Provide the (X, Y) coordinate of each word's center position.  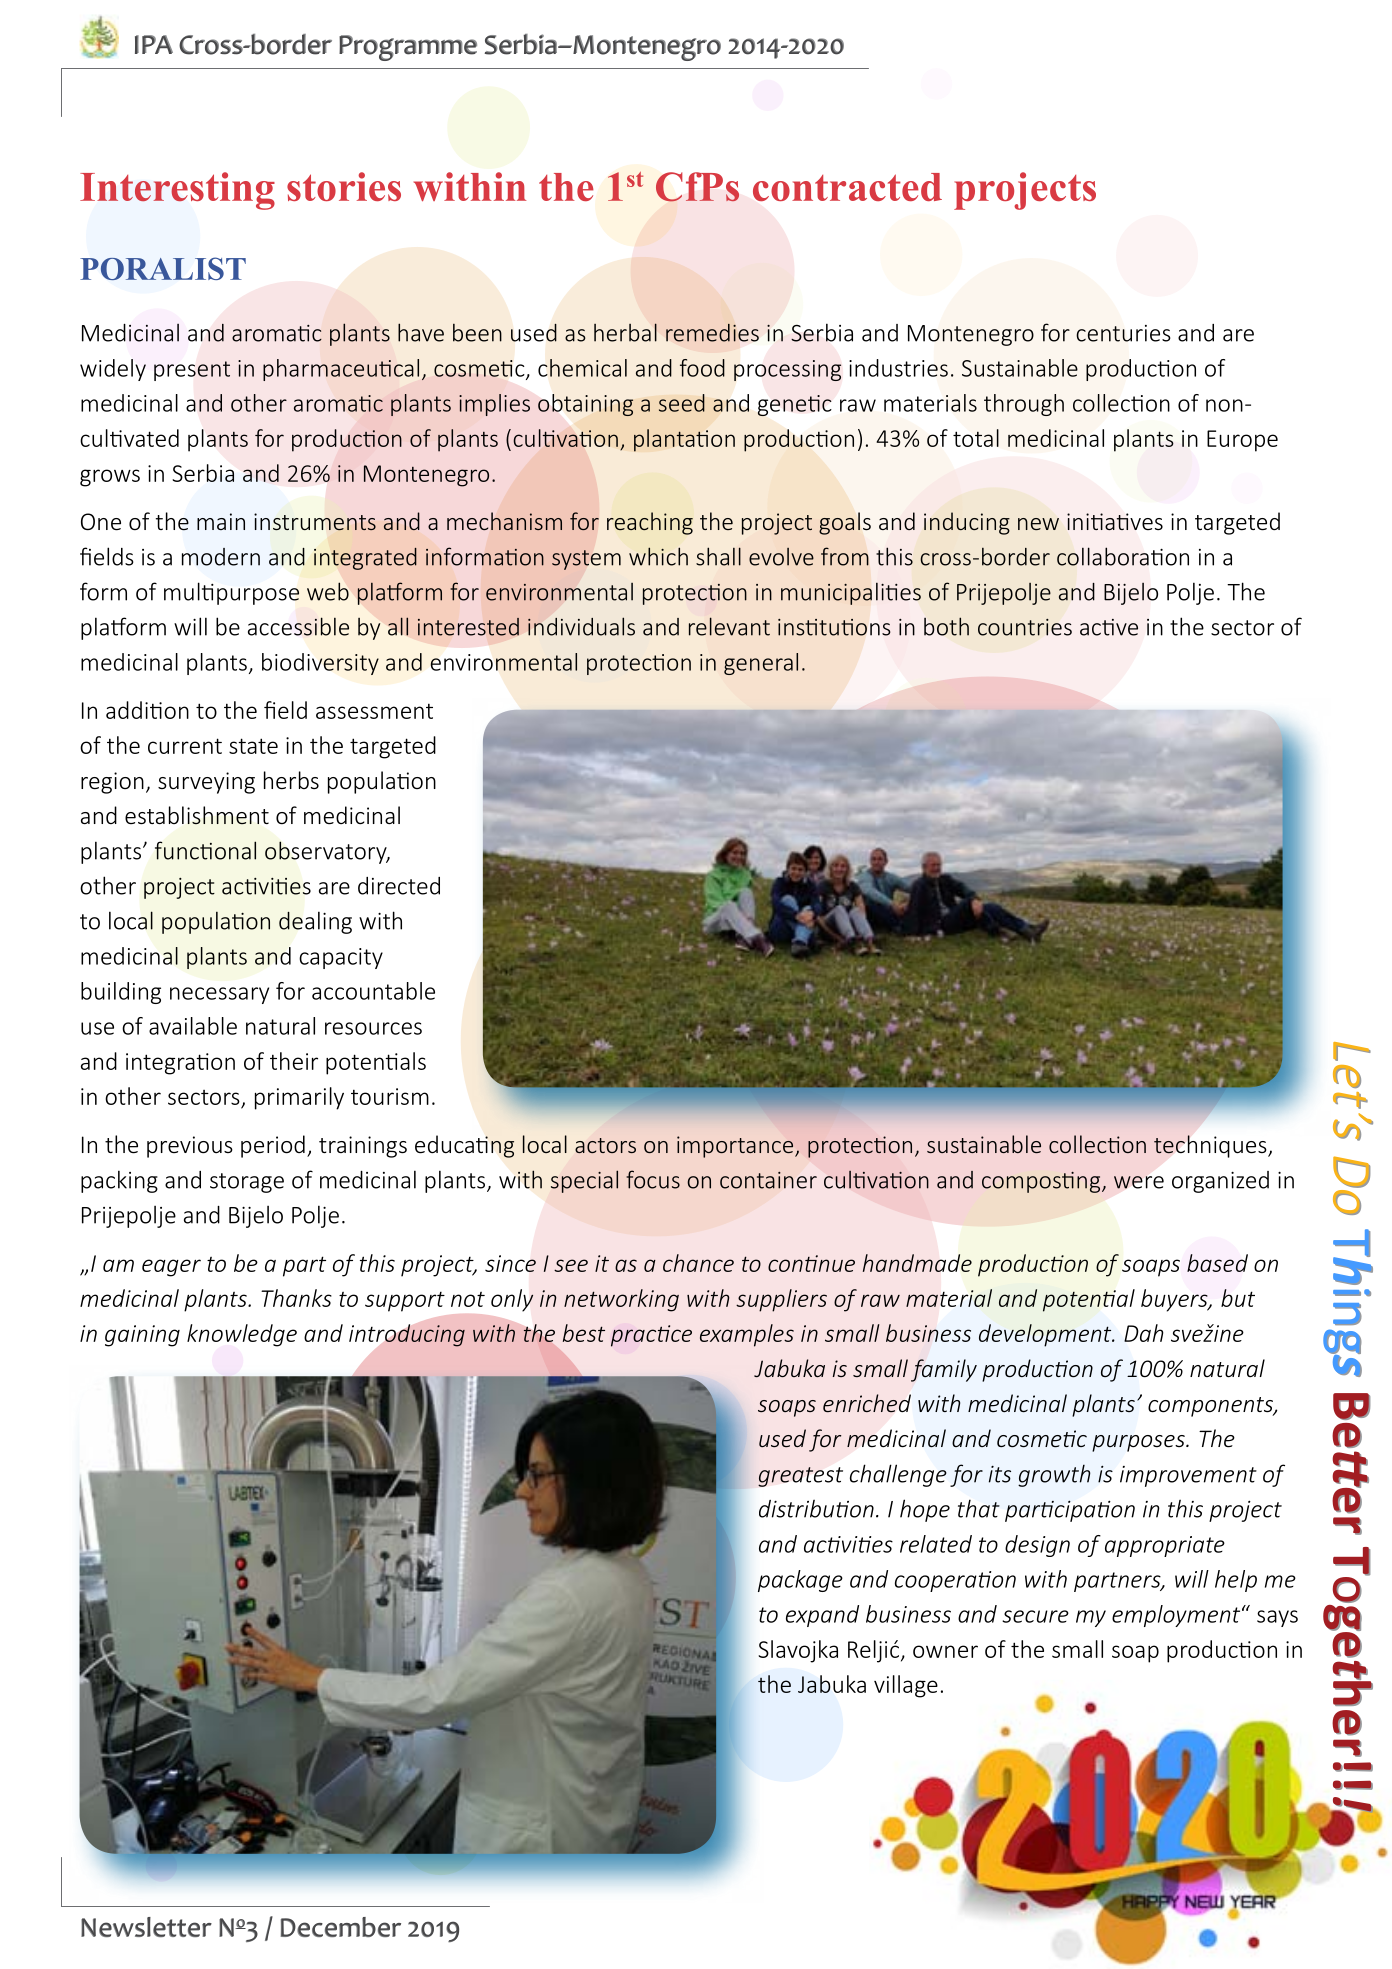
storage (247, 1183)
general (761, 664)
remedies (712, 333)
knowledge (242, 1335)
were (1139, 1182)
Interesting (177, 191)
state (253, 746)
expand (822, 1616)
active (1109, 627)
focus (653, 1179)
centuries (1123, 333)
